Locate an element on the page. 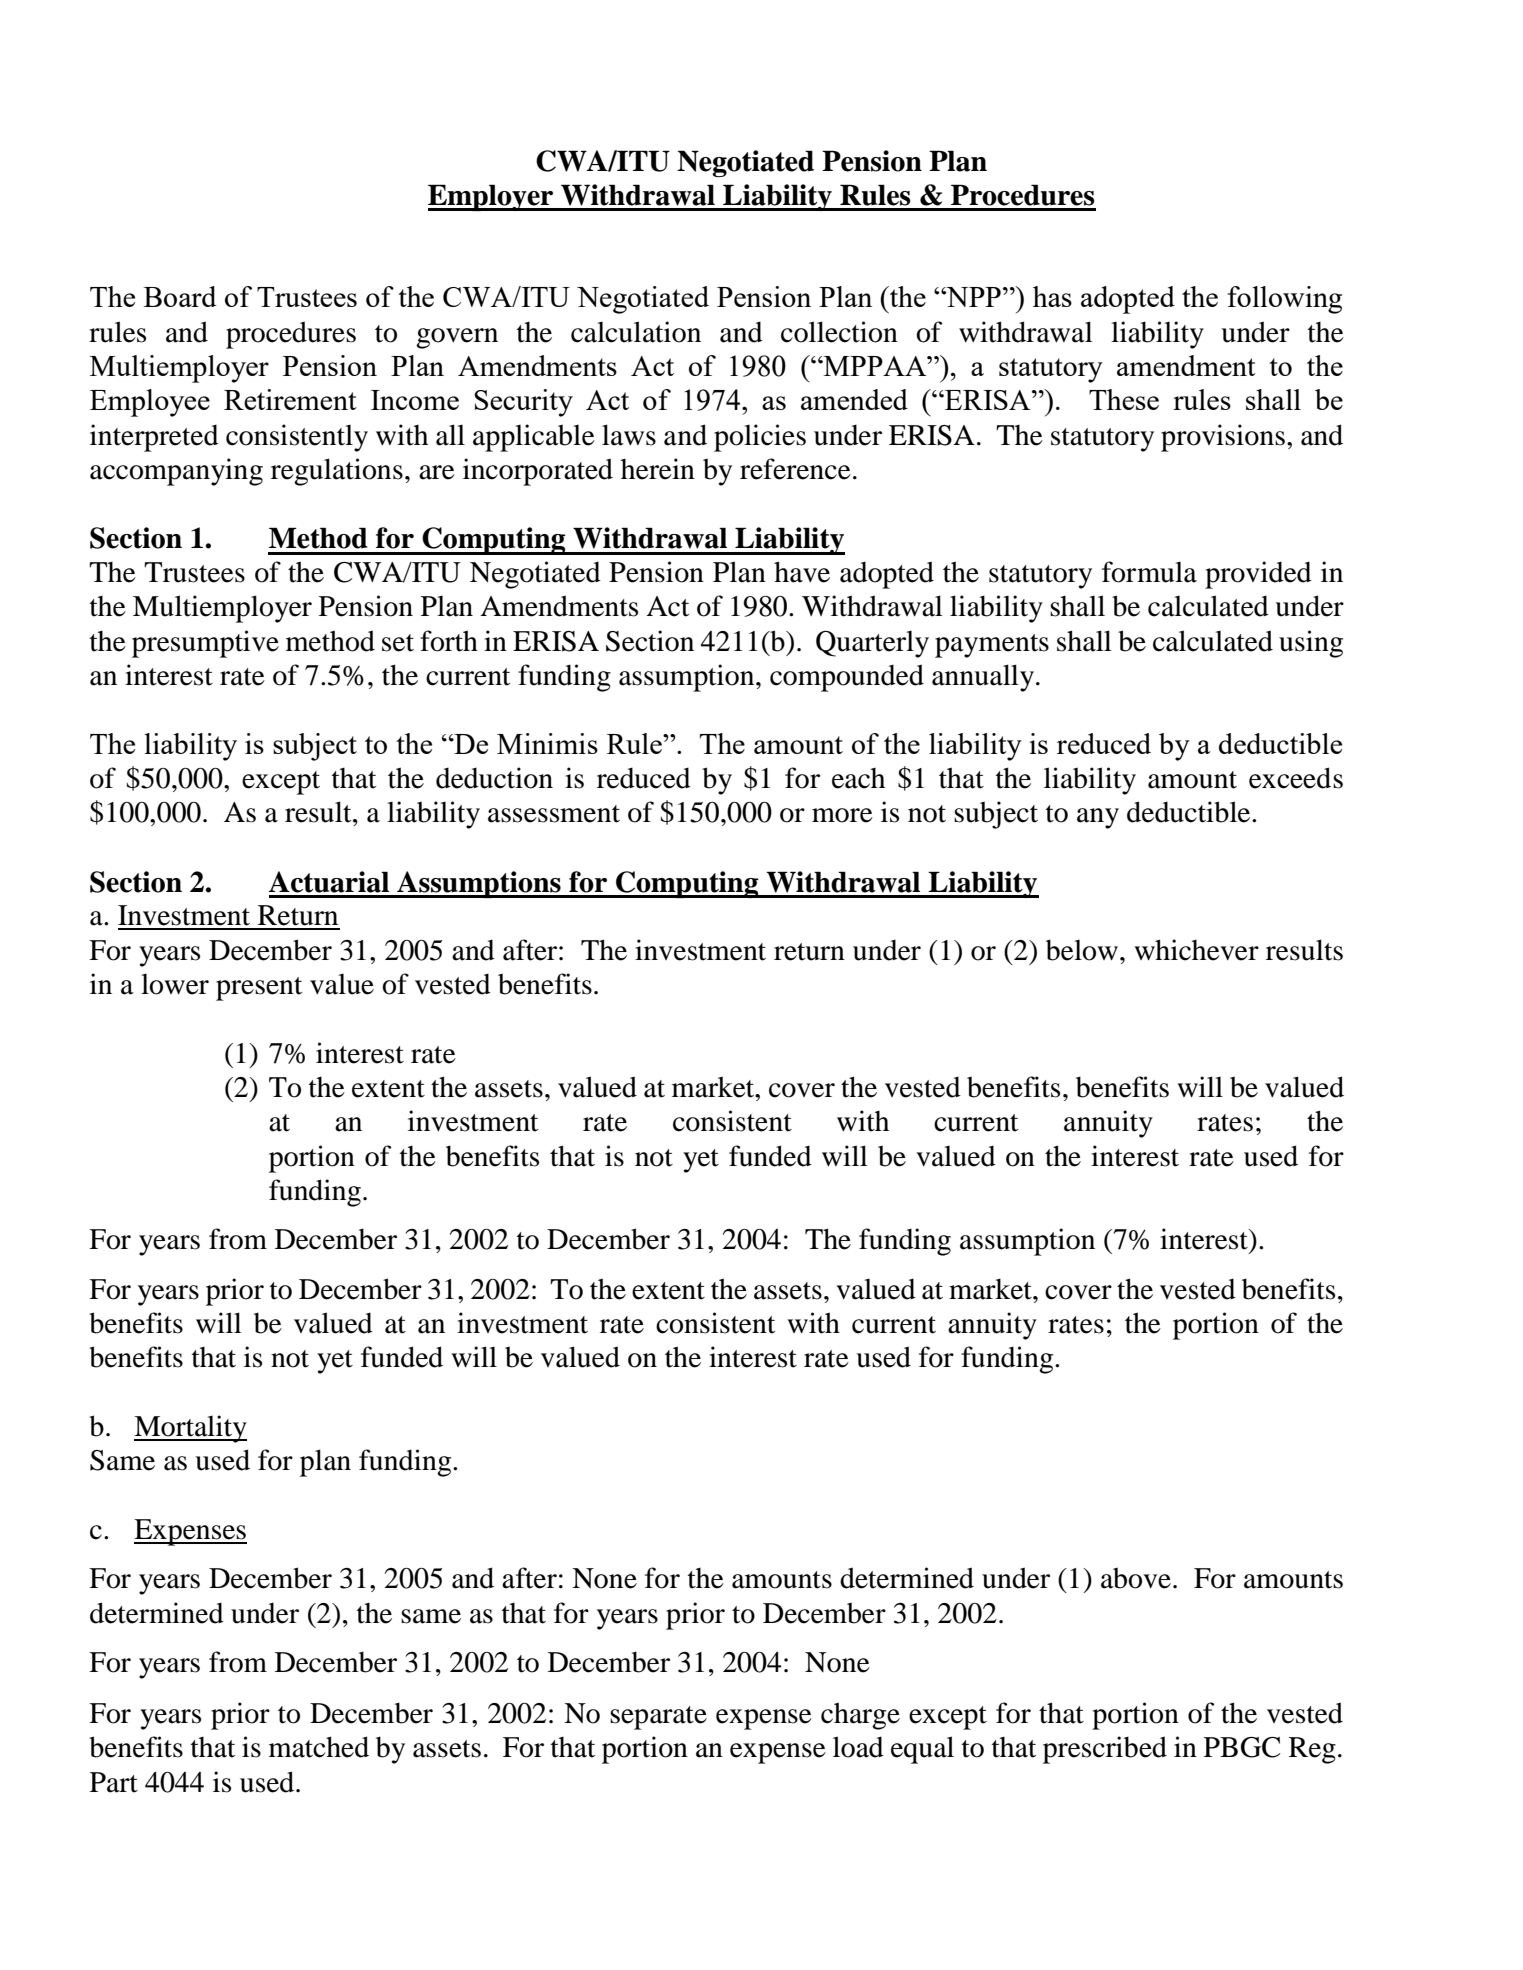 This page has width=1523, height=1970. above is located at coordinates (1136, 1578).
